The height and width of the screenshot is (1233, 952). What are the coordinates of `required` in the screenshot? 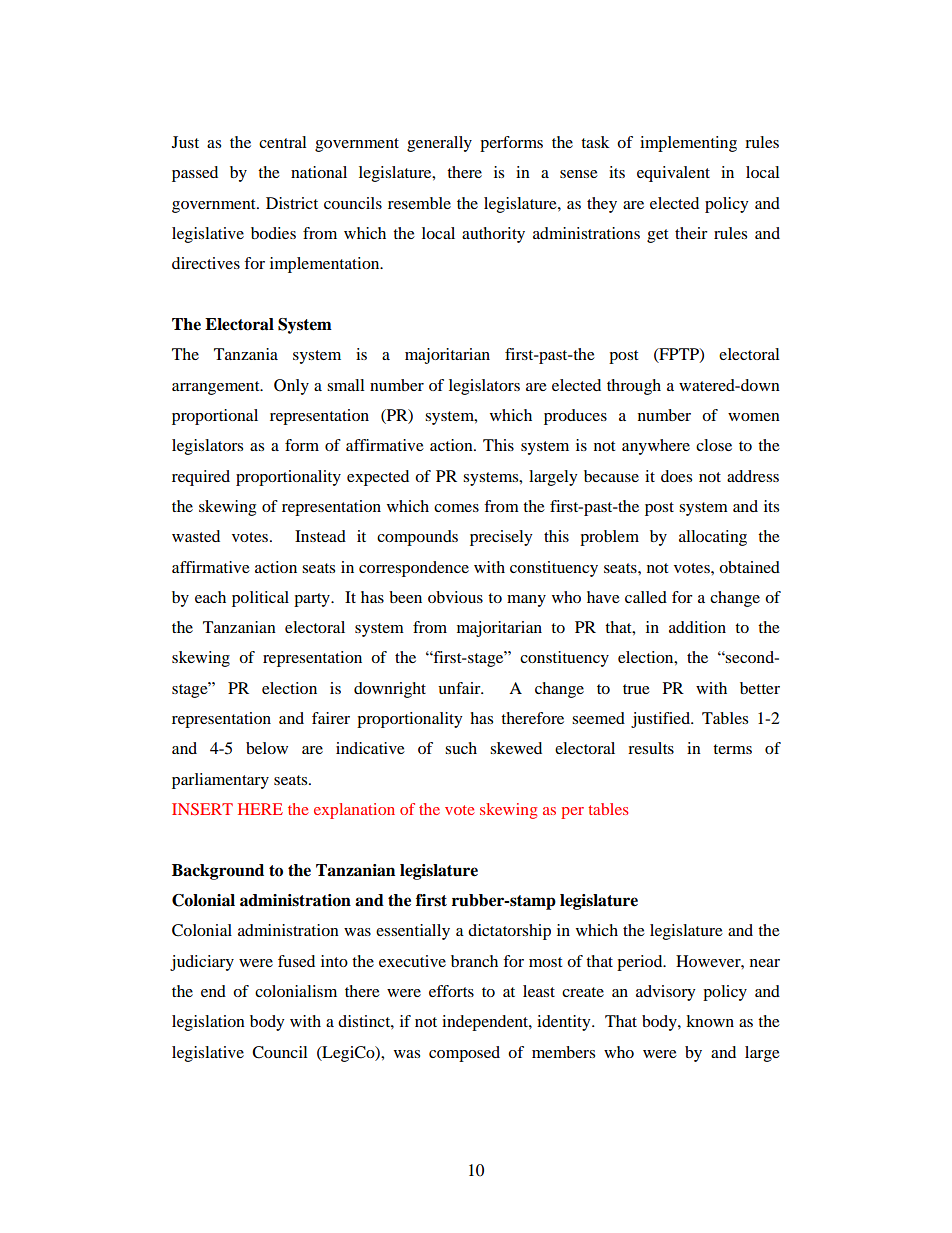 It's located at (201, 478).
